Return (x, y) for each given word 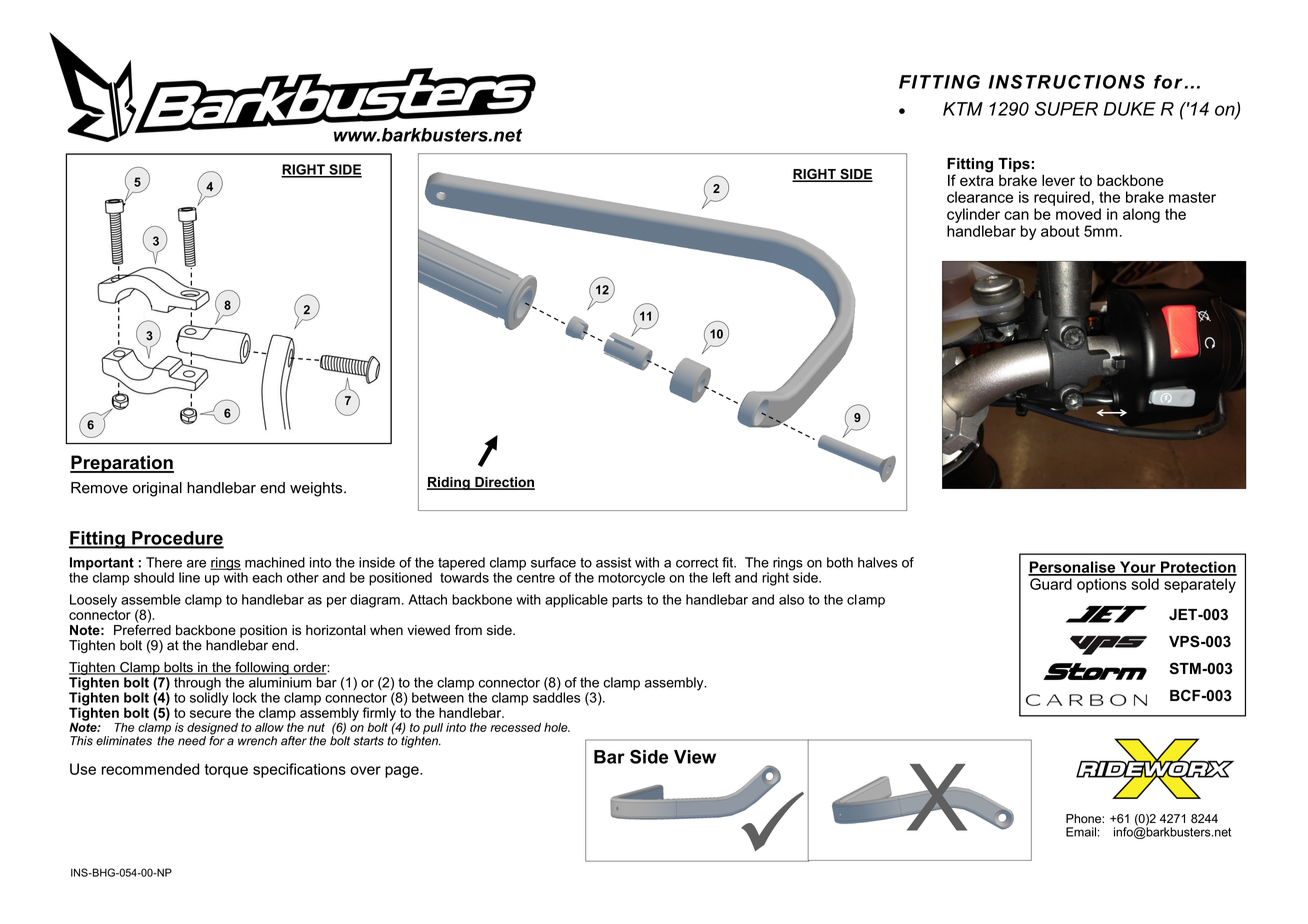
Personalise (1073, 568)
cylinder (973, 215)
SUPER (1066, 109)
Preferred (142, 629)
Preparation (122, 464)
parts (627, 601)
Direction (504, 483)
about (1060, 231)
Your (1138, 568)
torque (226, 771)
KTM (963, 109)
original (157, 489)
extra (977, 179)
